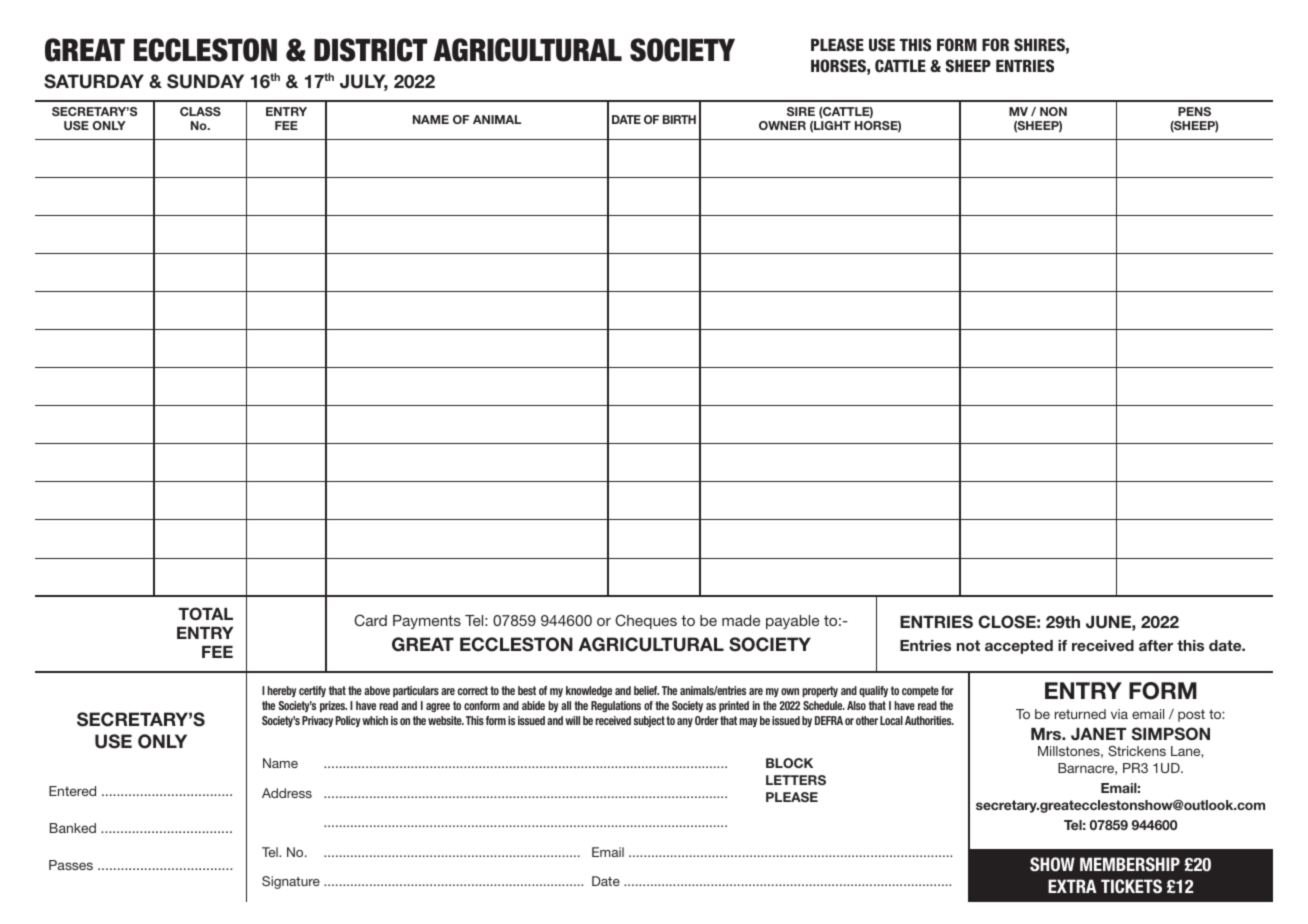 The height and width of the screenshot is (924, 1308). Describe the element at coordinates (646, 621) in the screenshot. I see `Cheques` at that location.
